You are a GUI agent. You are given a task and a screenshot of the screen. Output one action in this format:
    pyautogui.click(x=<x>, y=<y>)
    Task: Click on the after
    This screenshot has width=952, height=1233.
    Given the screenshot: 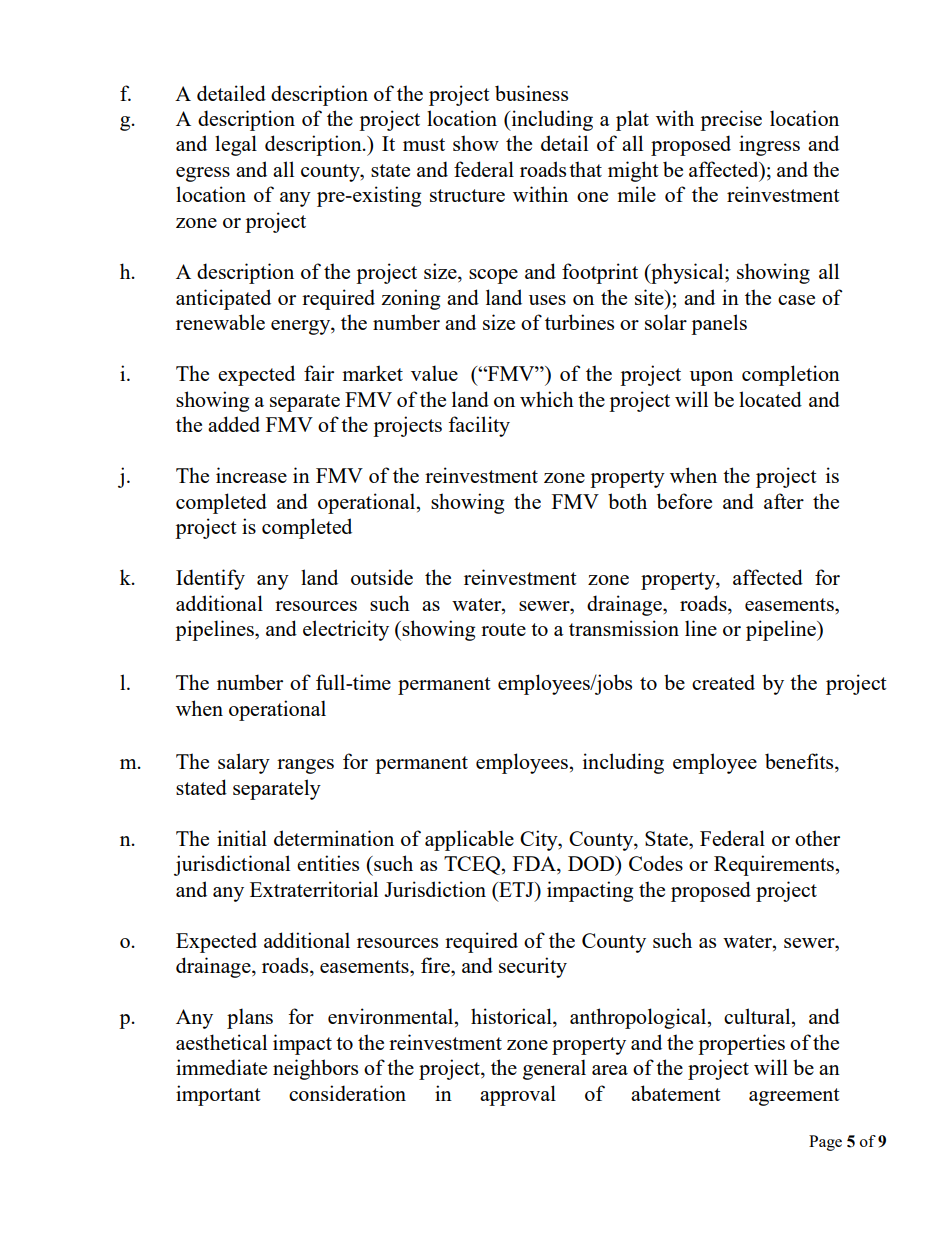 What is the action you would take?
    pyautogui.click(x=784, y=501)
